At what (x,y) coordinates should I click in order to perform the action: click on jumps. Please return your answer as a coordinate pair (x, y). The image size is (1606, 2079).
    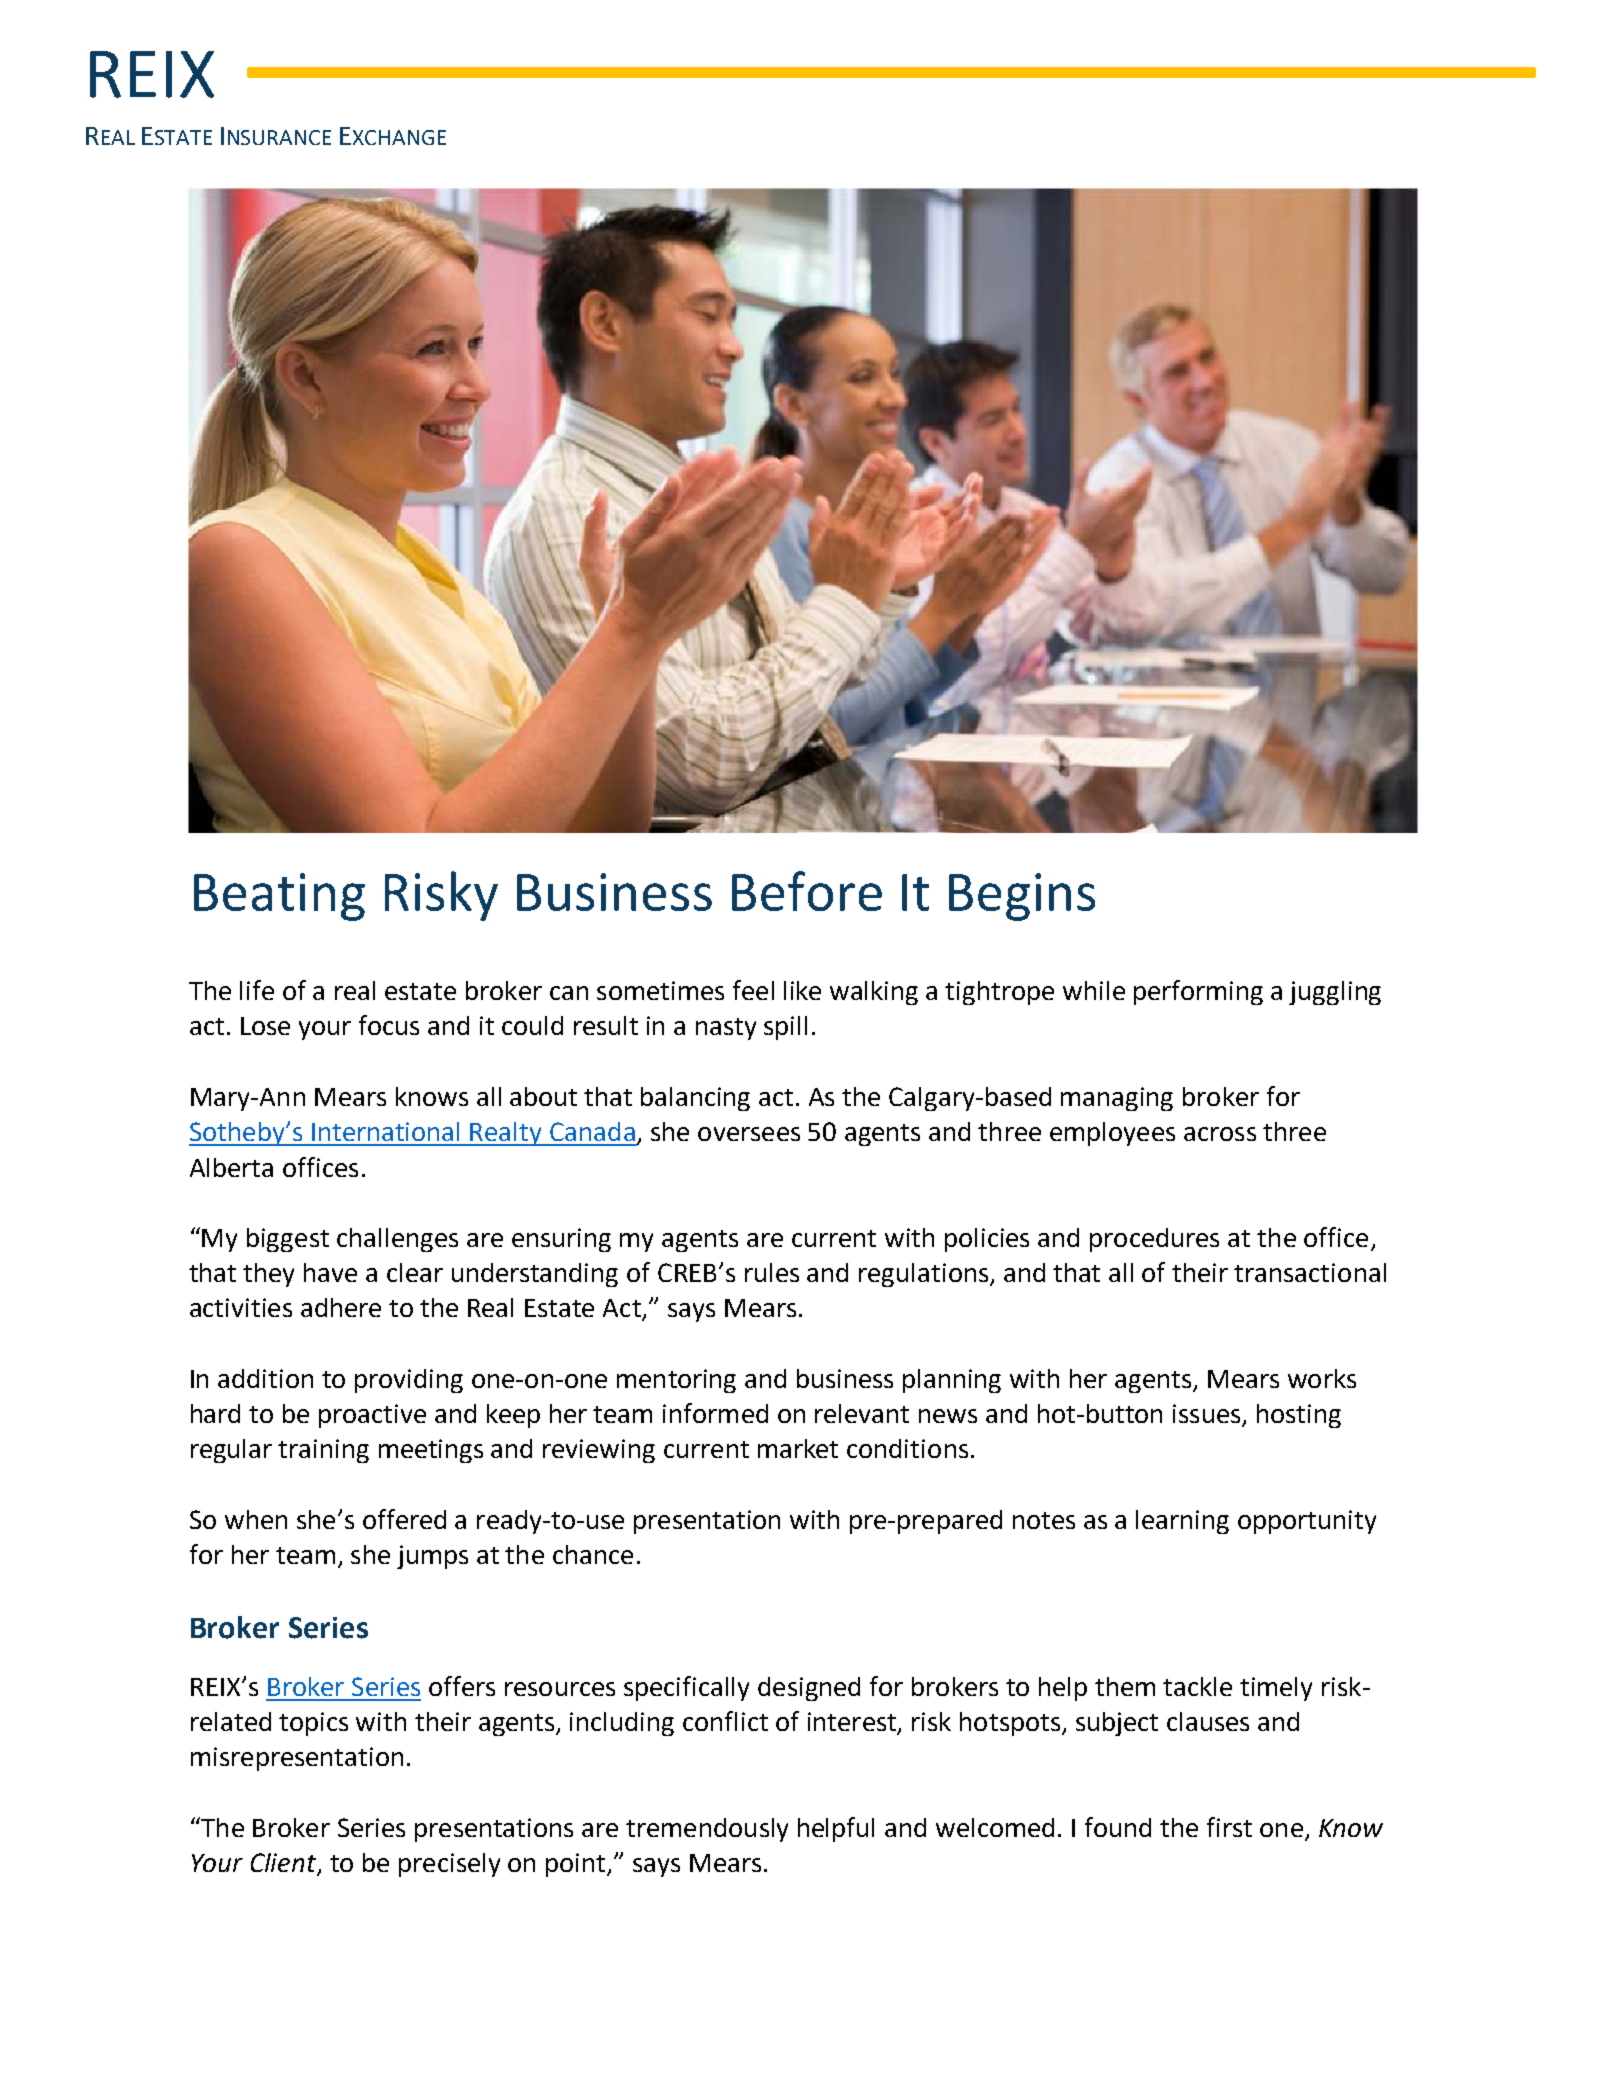
    Looking at the image, I should click on (432, 1557).
